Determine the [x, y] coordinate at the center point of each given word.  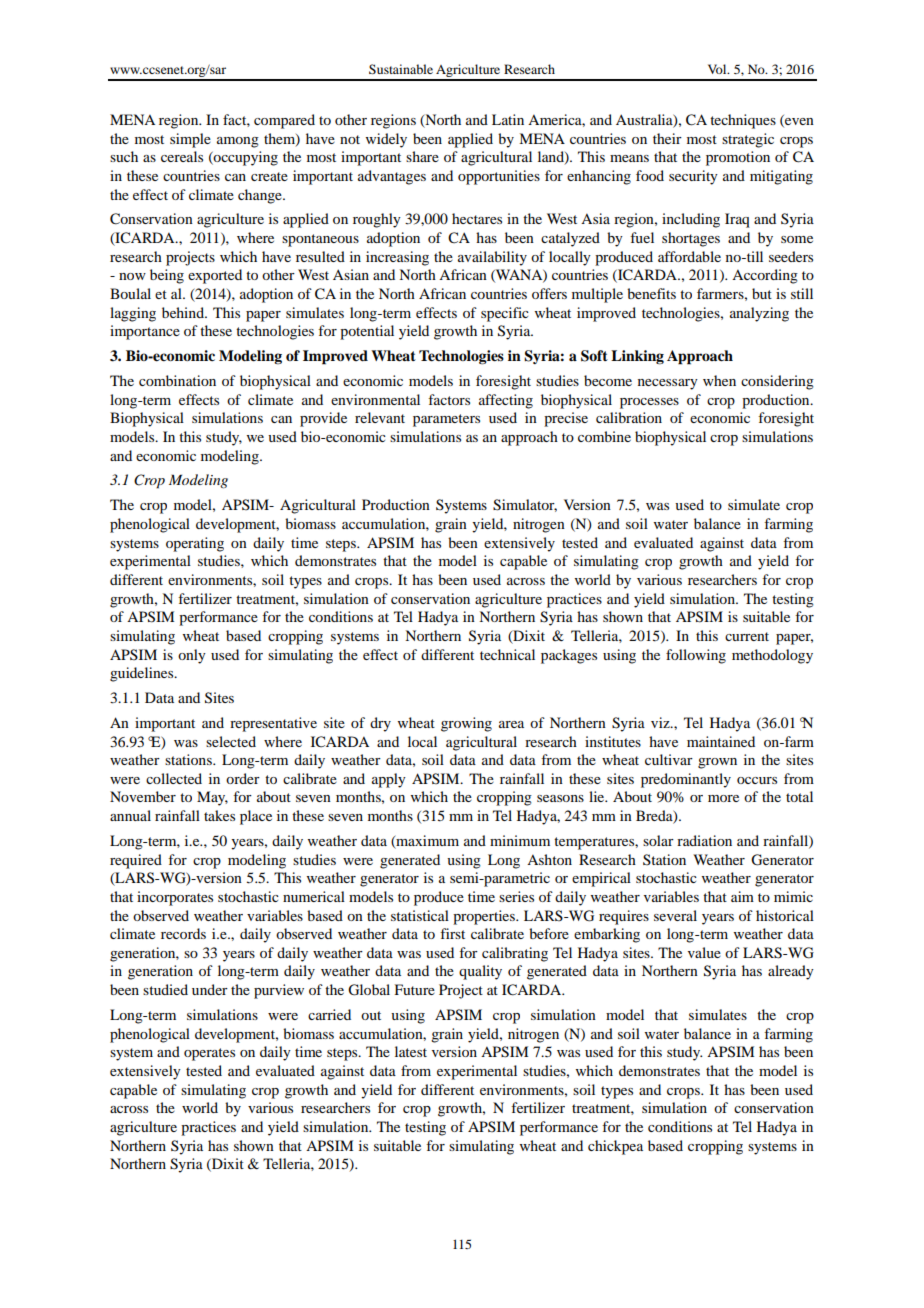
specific [505, 314]
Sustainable [401, 69]
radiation [704, 840]
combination [177, 380]
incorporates [175, 898]
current [747, 636]
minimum [520, 840]
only [192, 656]
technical [507, 654]
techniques [743, 121]
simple [190, 140]
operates [209, 1054]
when [719, 380]
